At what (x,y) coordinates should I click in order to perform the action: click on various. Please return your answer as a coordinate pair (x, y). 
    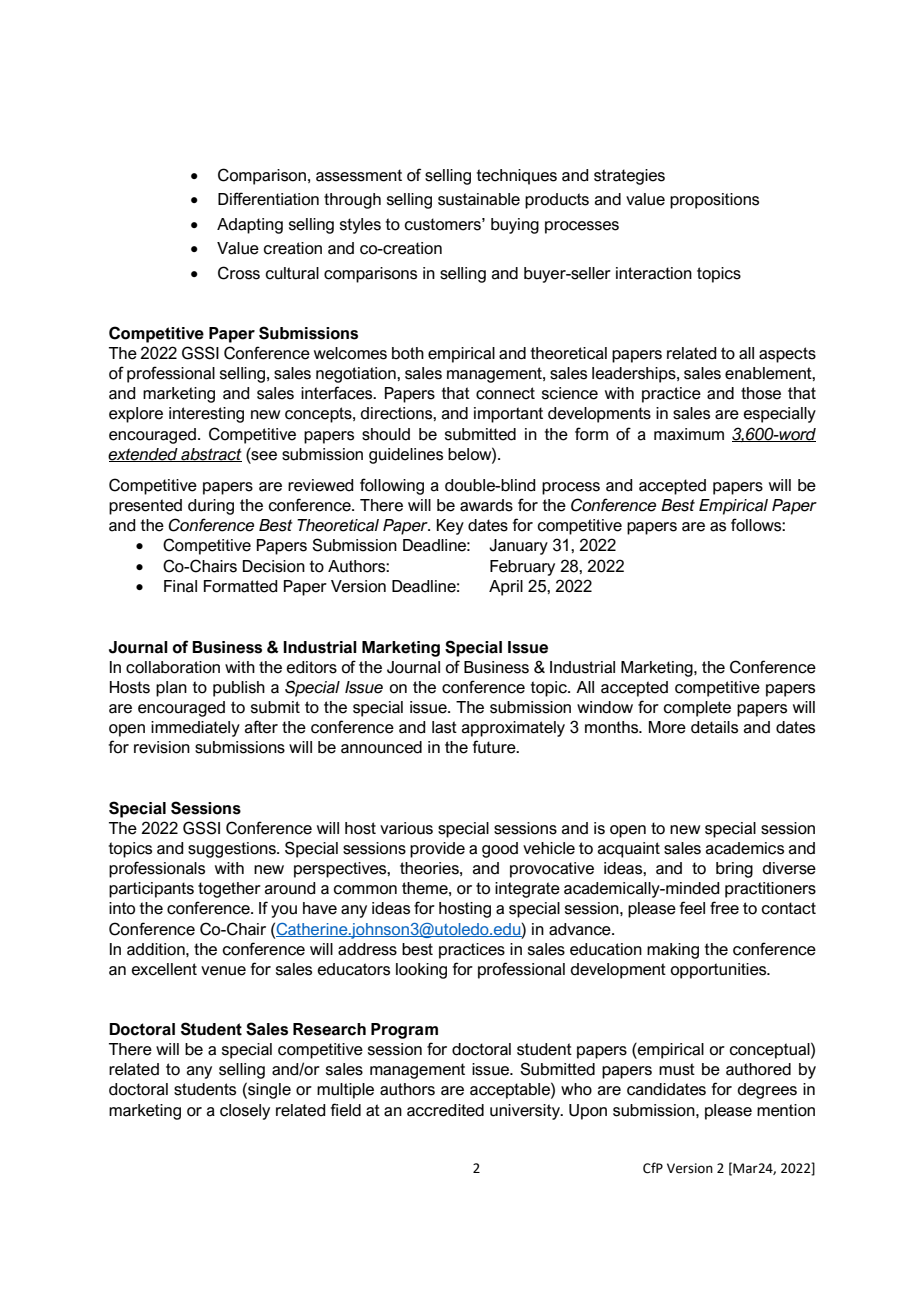
    Looking at the image, I should click on (406, 828).
